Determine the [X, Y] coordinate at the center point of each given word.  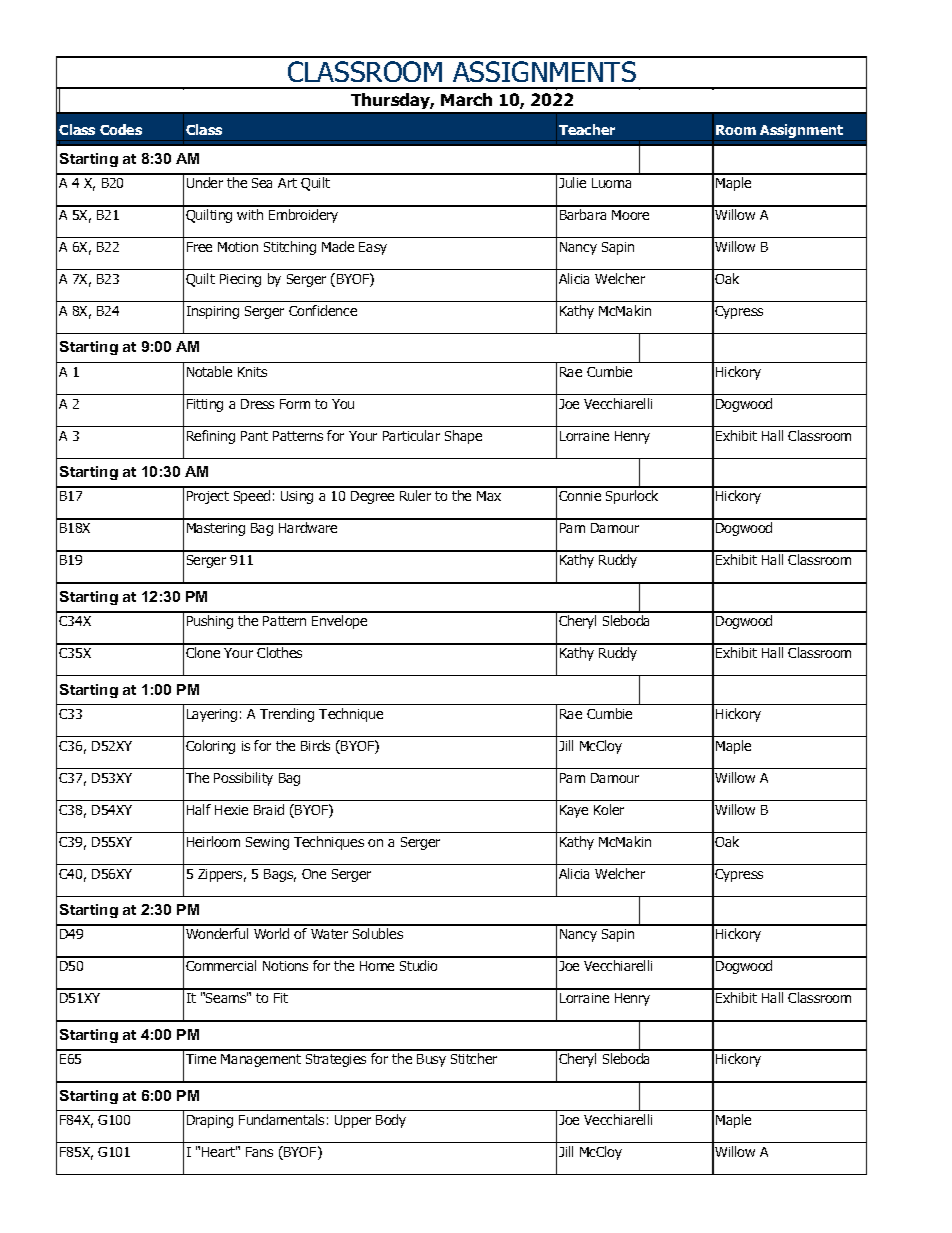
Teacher [587, 129]
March [466, 99]
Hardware [308, 527]
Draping [210, 1121]
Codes [121, 129]
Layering [212, 715]
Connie [580, 496]
